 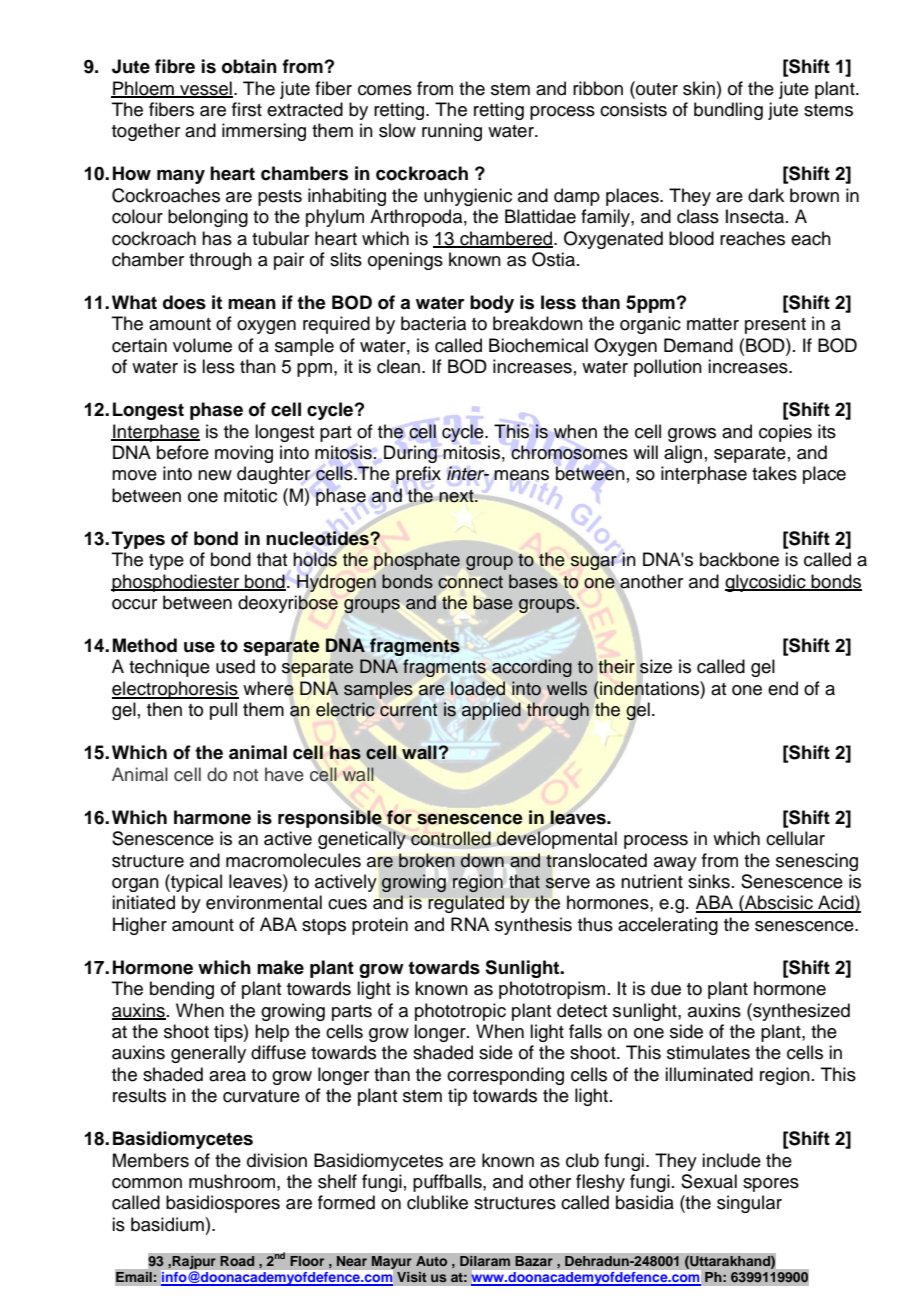 What do you see at coordinates (709, 881) in the screenshot?
I see `sinks` at bounding box center [709, 881].
